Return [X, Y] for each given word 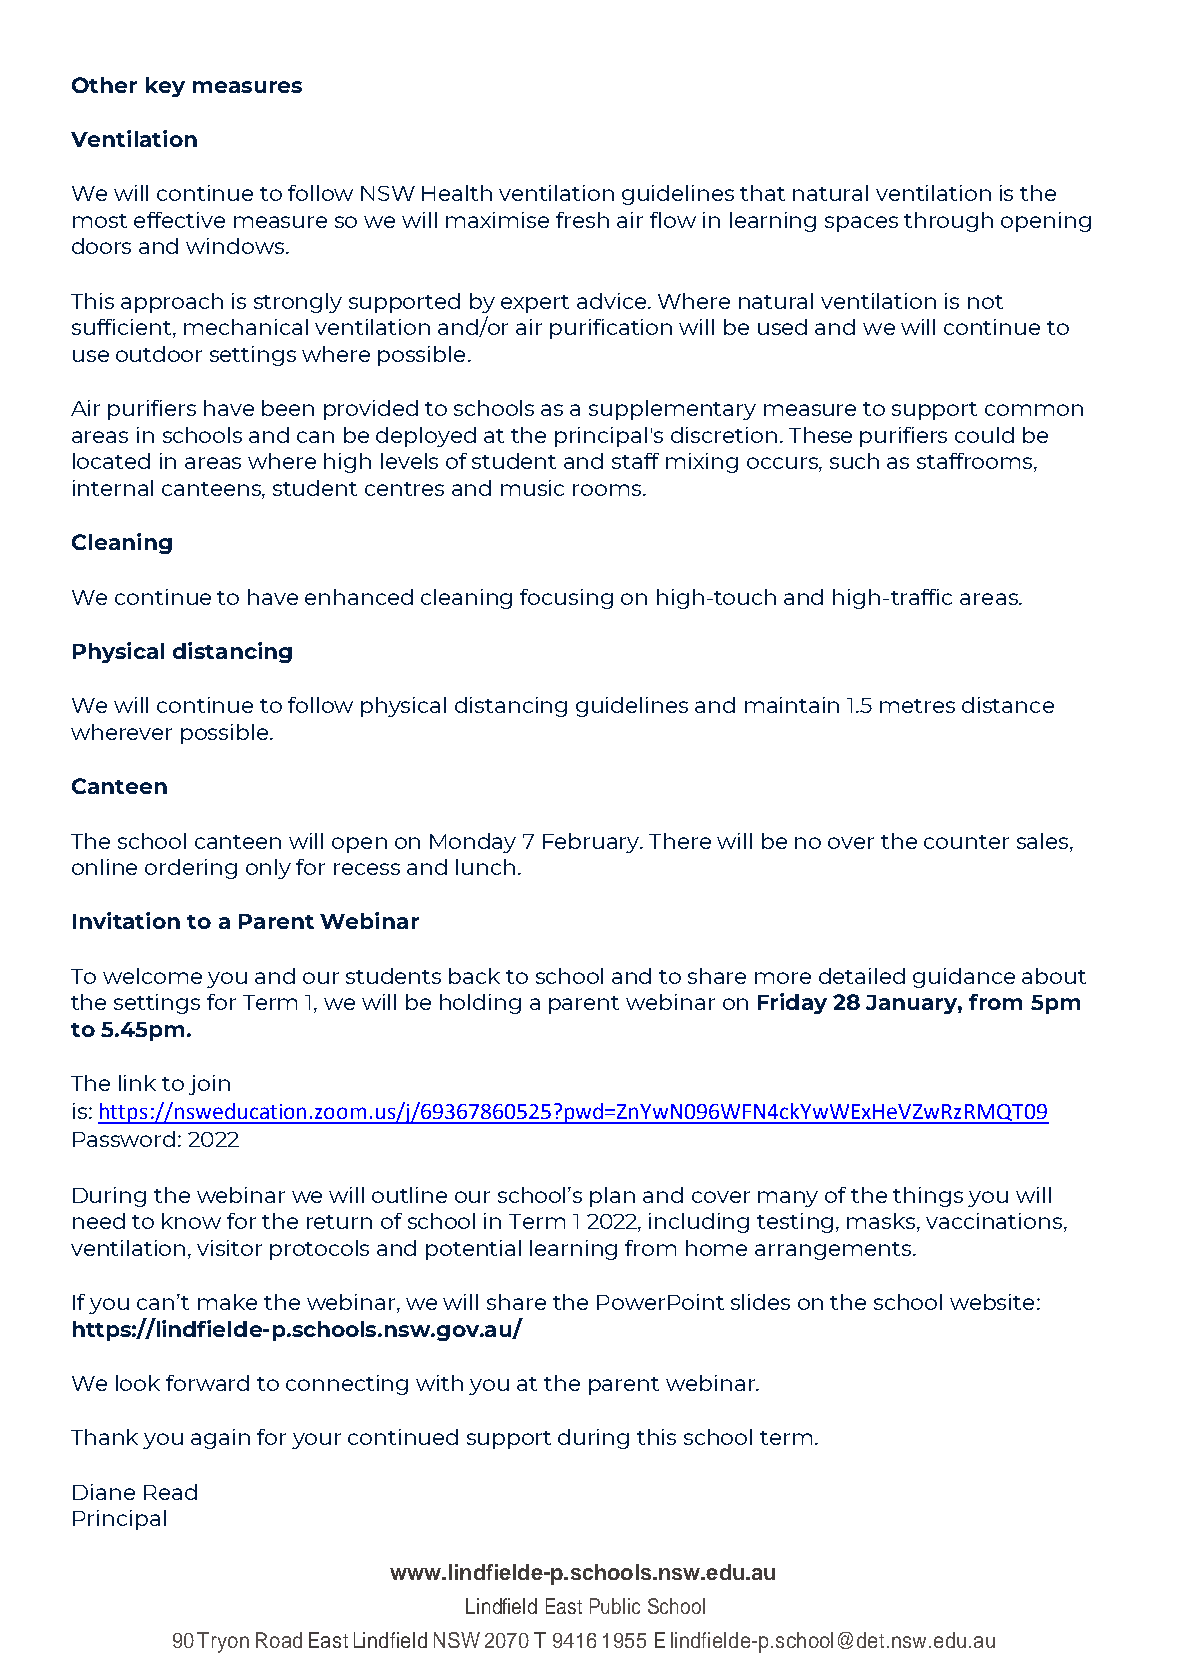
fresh [582, 220]
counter [966, 842]
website [992, 1302]
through [948, 222]
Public [615, 1606]
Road [279, 1640]
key [165, 87]
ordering [191, 869]
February [593, 843]
